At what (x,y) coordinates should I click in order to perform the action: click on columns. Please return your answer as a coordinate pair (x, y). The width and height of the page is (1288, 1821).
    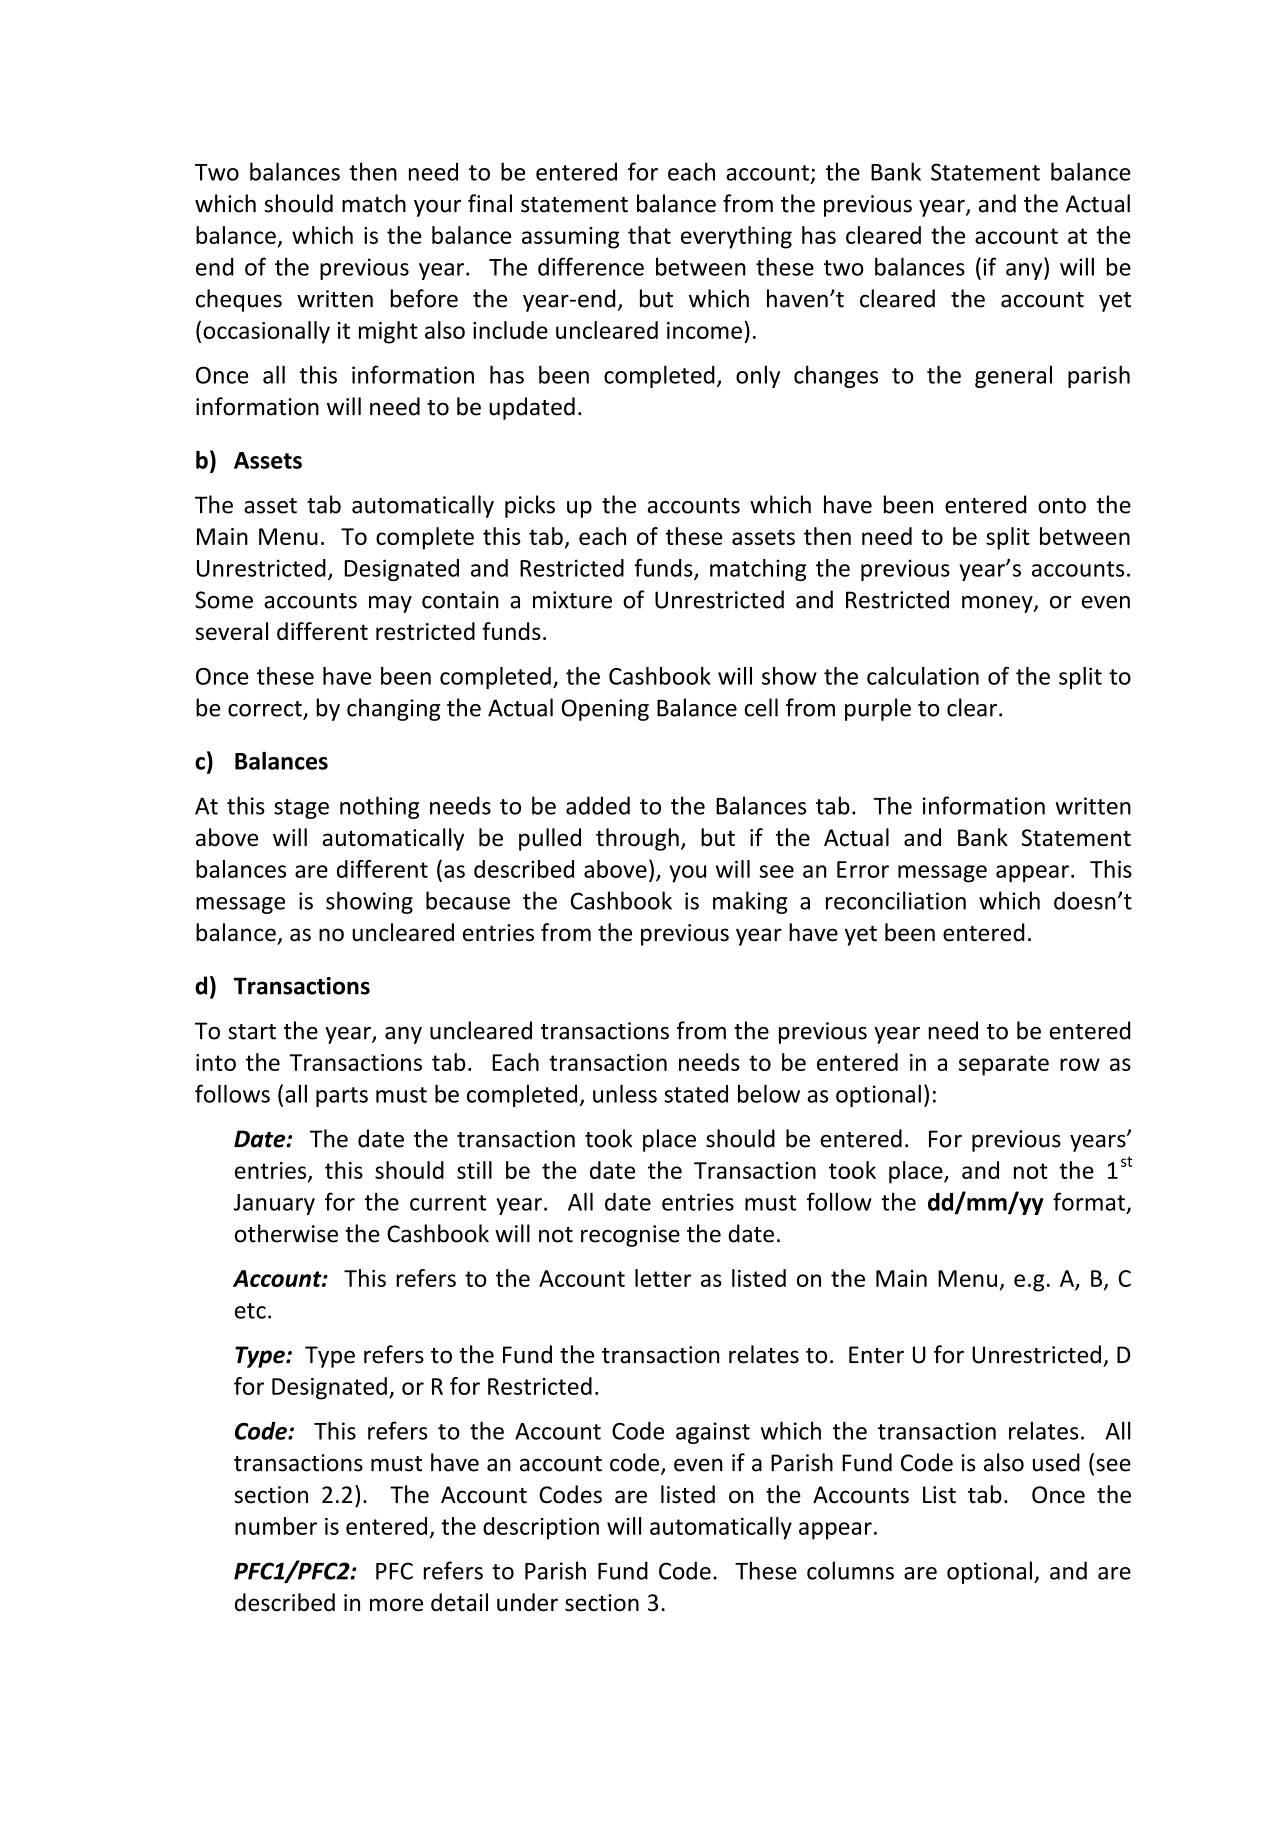
    Looking at the image, I should click on (850, 1570).
